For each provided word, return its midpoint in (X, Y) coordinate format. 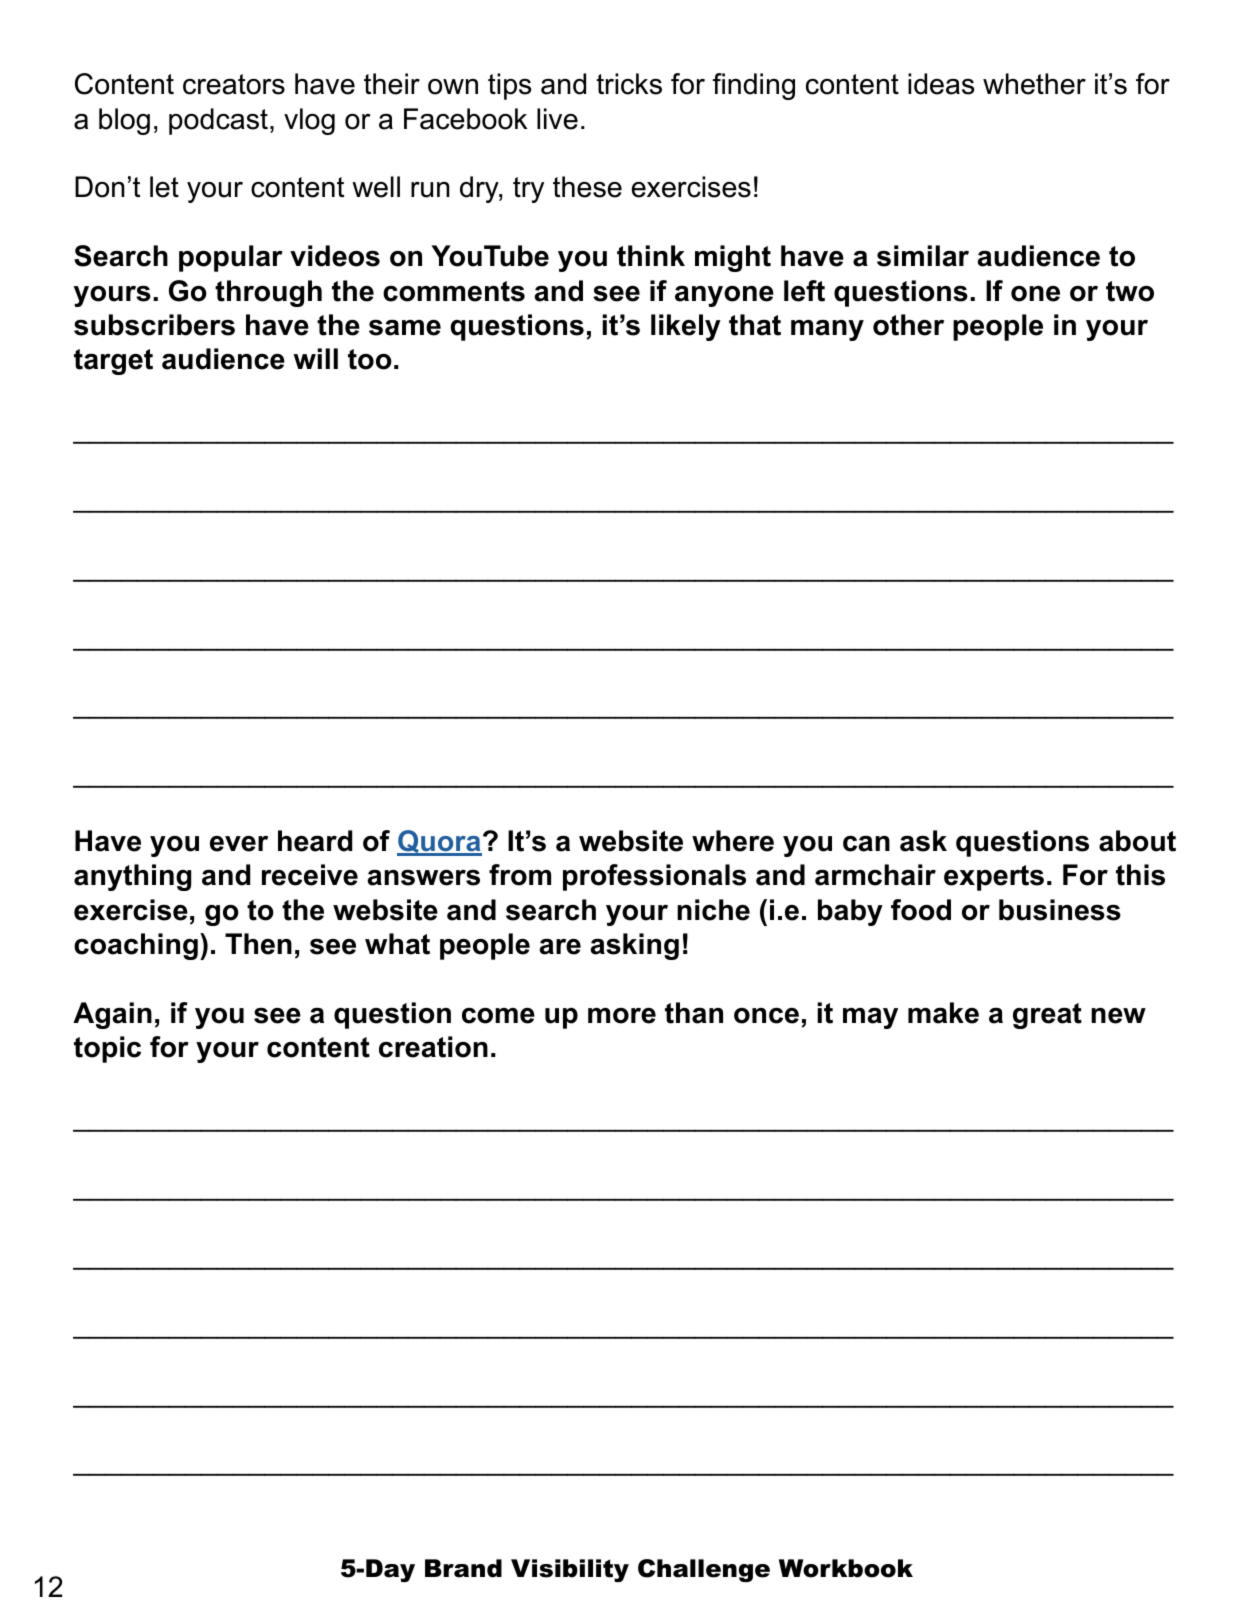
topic (107, 1049)
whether (1034, 84)
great (1047, 1016)
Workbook (846, 1568)
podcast (218, 121)
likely (686, 327)
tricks (629, 84)
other (908, 325)
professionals (654, 877)
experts (994, 878)
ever (239, 844)
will (315, 358)
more (622, 1016)
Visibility (570, 1570)
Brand (463, 1568)
